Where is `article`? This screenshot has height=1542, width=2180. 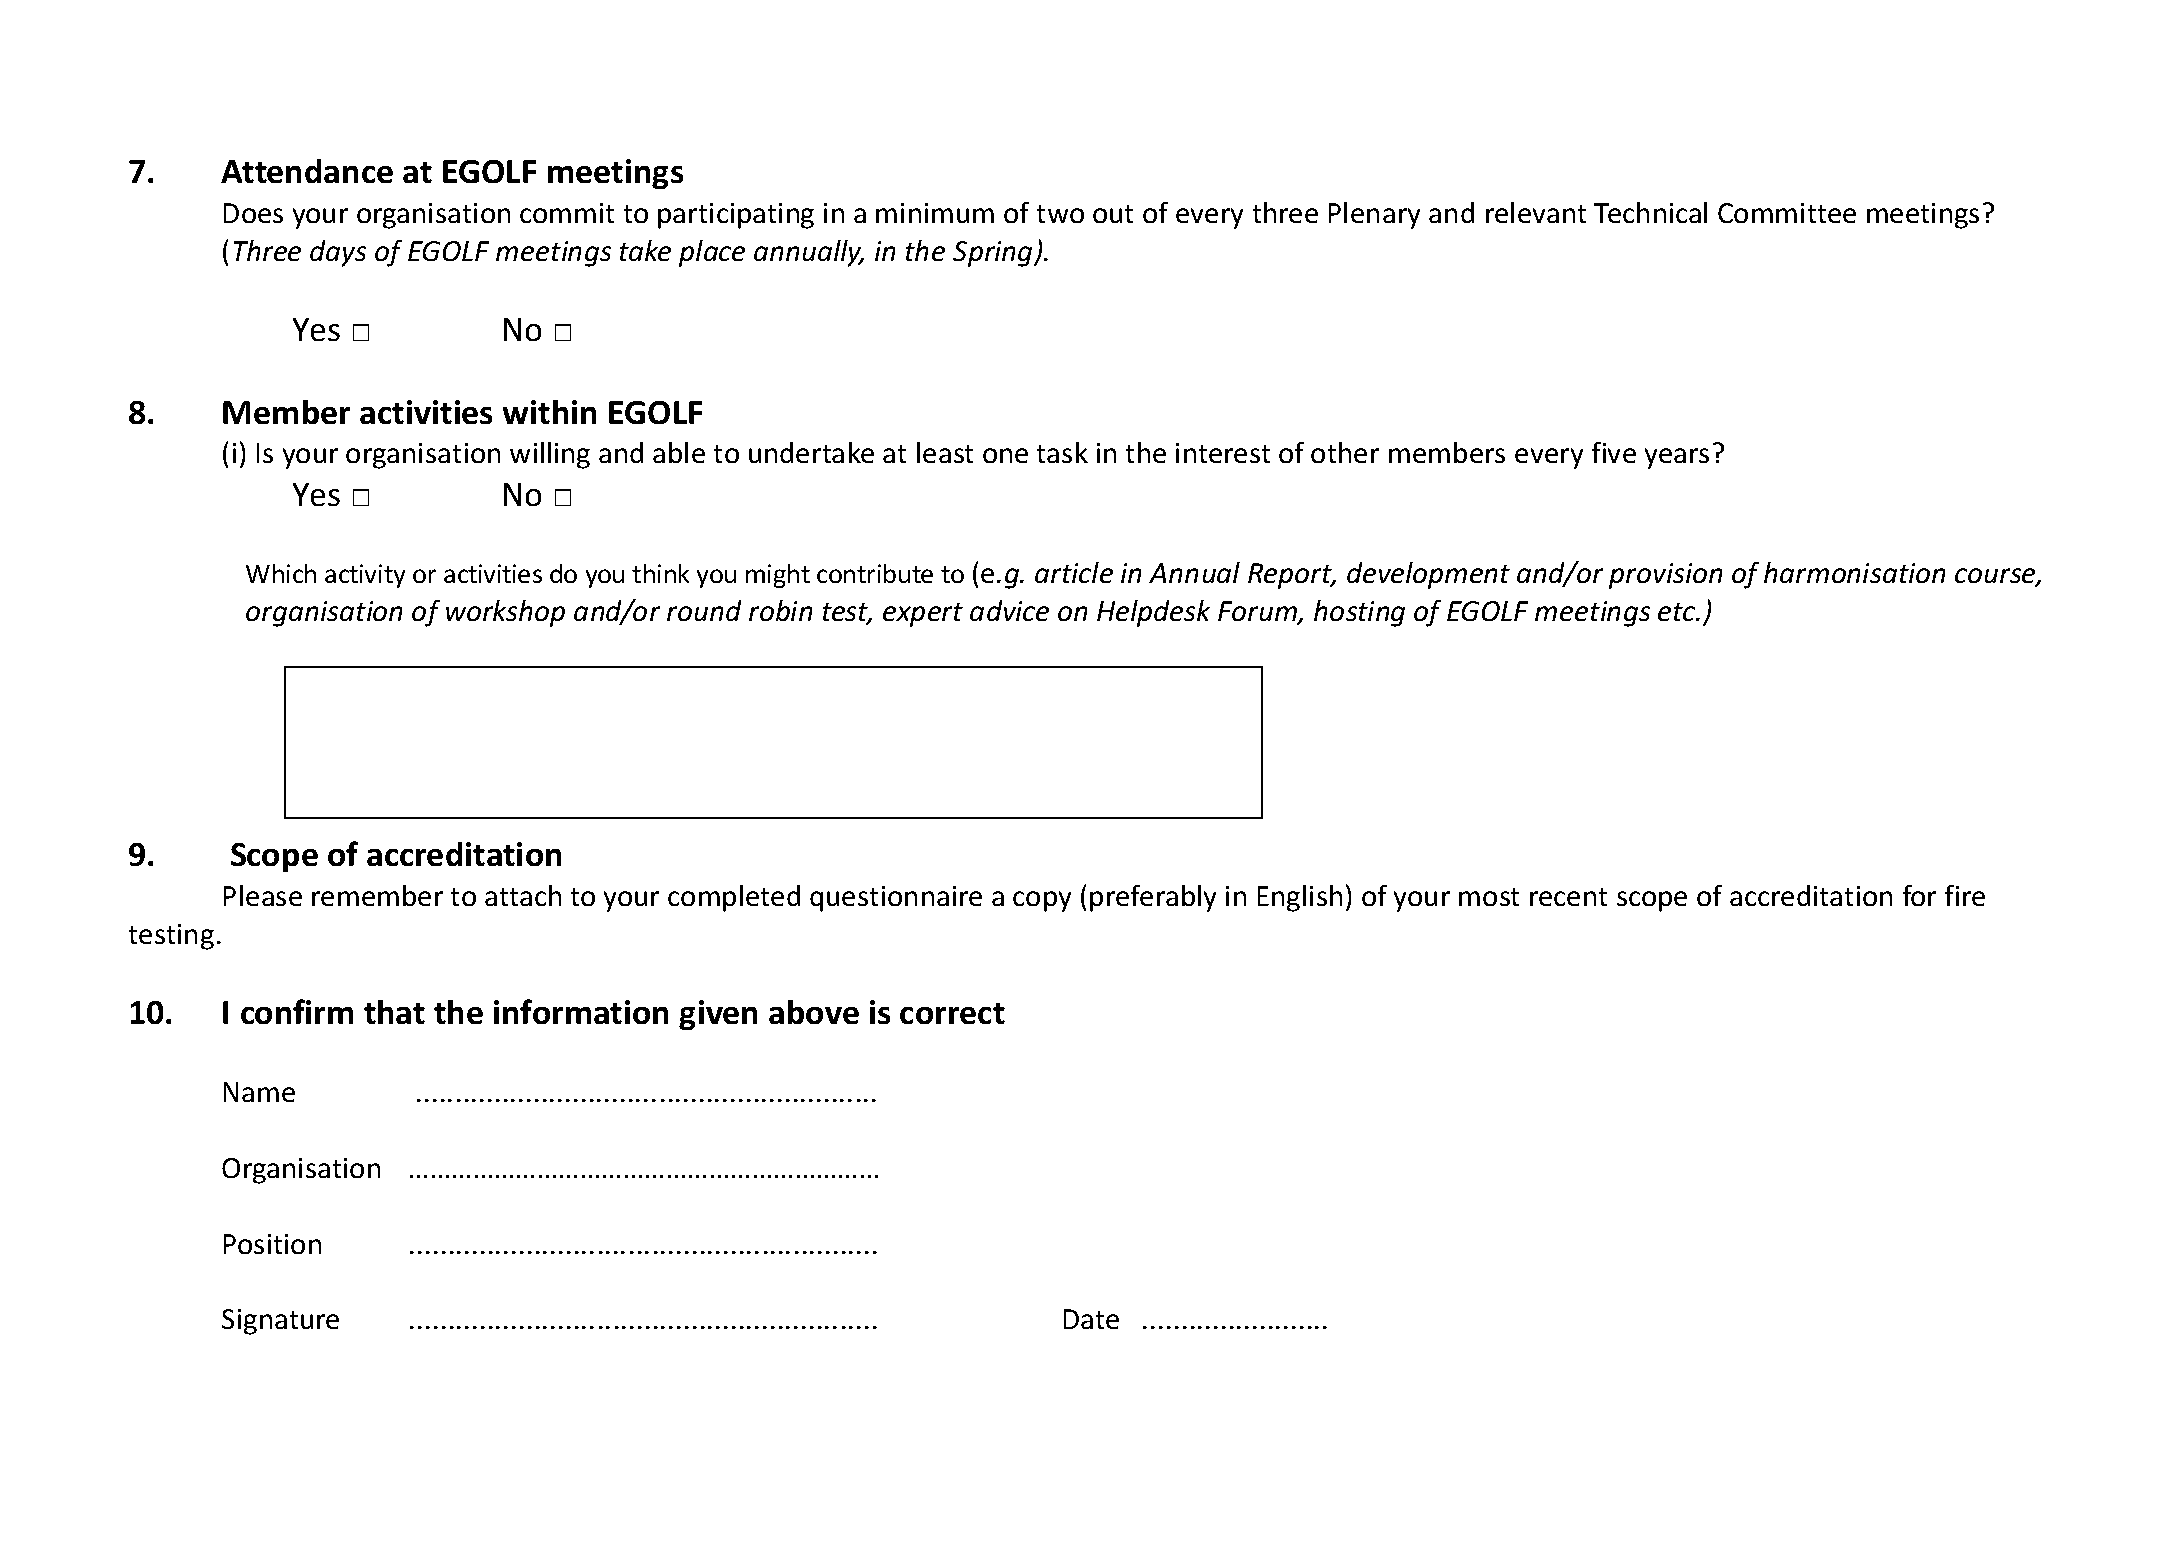 article is located at coordinates (1074, 572).
